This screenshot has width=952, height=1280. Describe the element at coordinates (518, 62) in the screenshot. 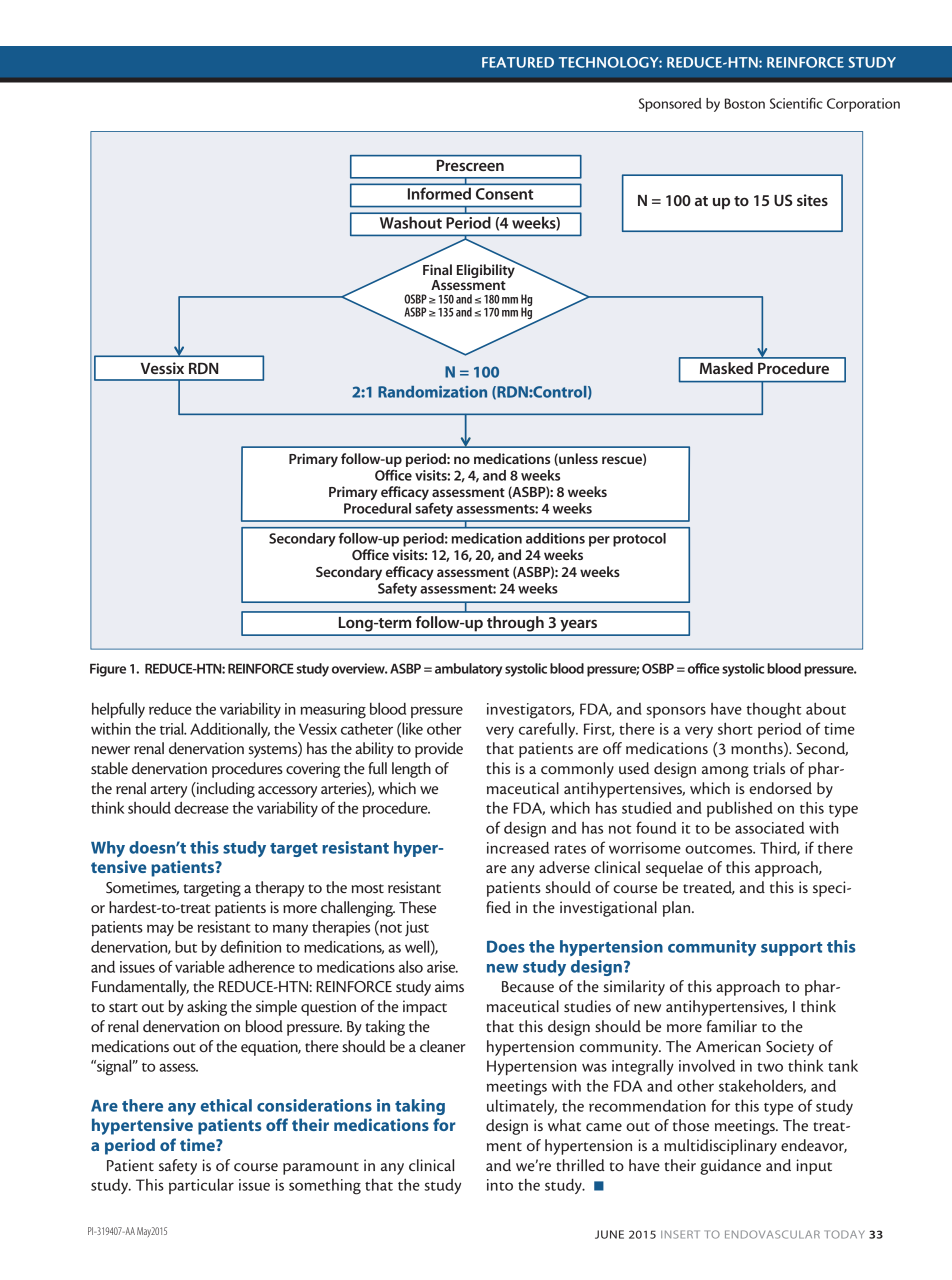

I see `FEATURED` at that location.
